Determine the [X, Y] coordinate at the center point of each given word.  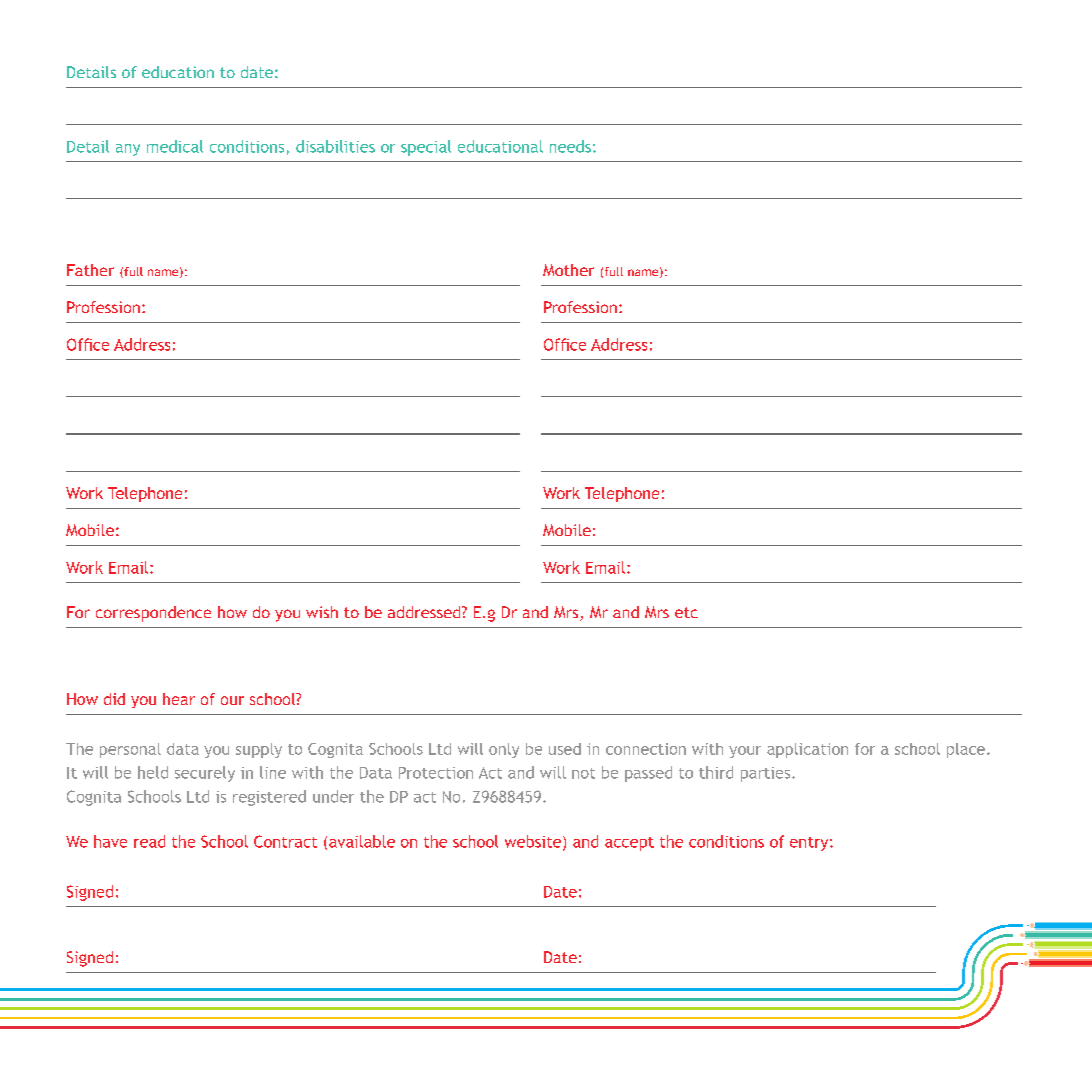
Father [90, 270]
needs [570, 146]
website [534, 842]
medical [175, 146]
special [426, 148]
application [807, 750]
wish [322, 612]
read [149, 841]
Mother [568, 270]
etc [686, 612]
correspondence [153, 614]
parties [767, 774]
